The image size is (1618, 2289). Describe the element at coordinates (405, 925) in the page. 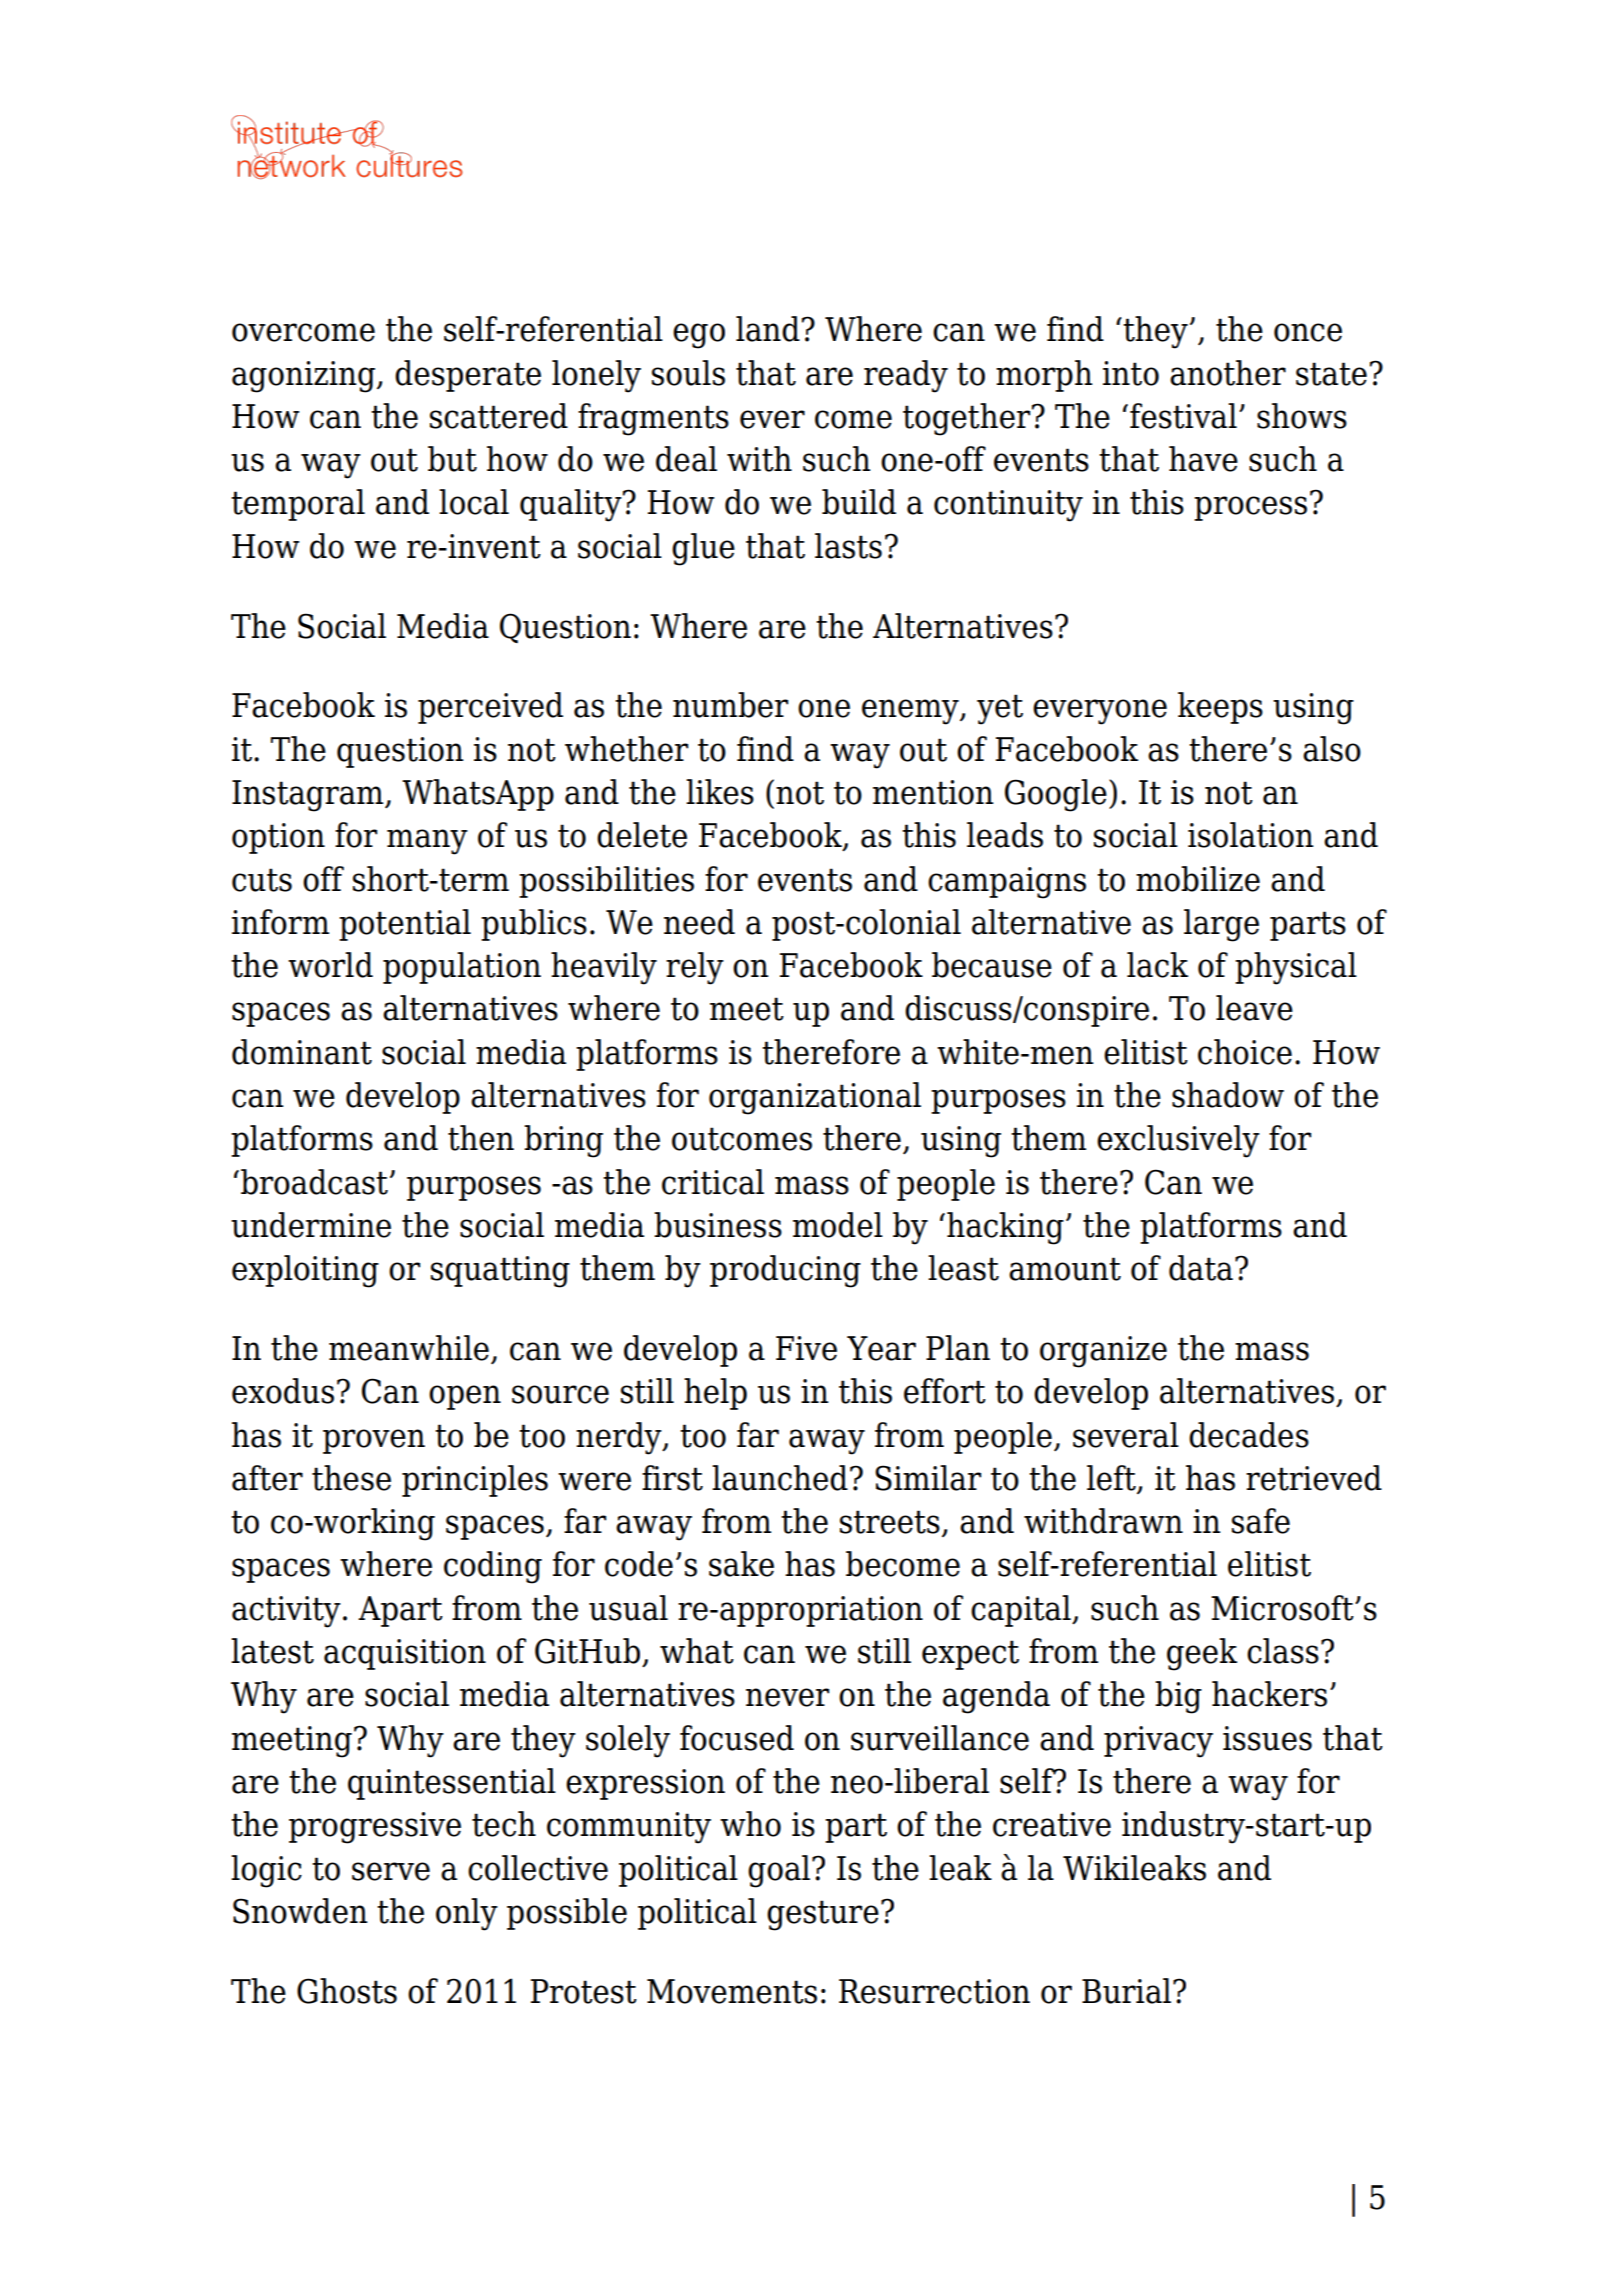

I see `potential` at that location.
